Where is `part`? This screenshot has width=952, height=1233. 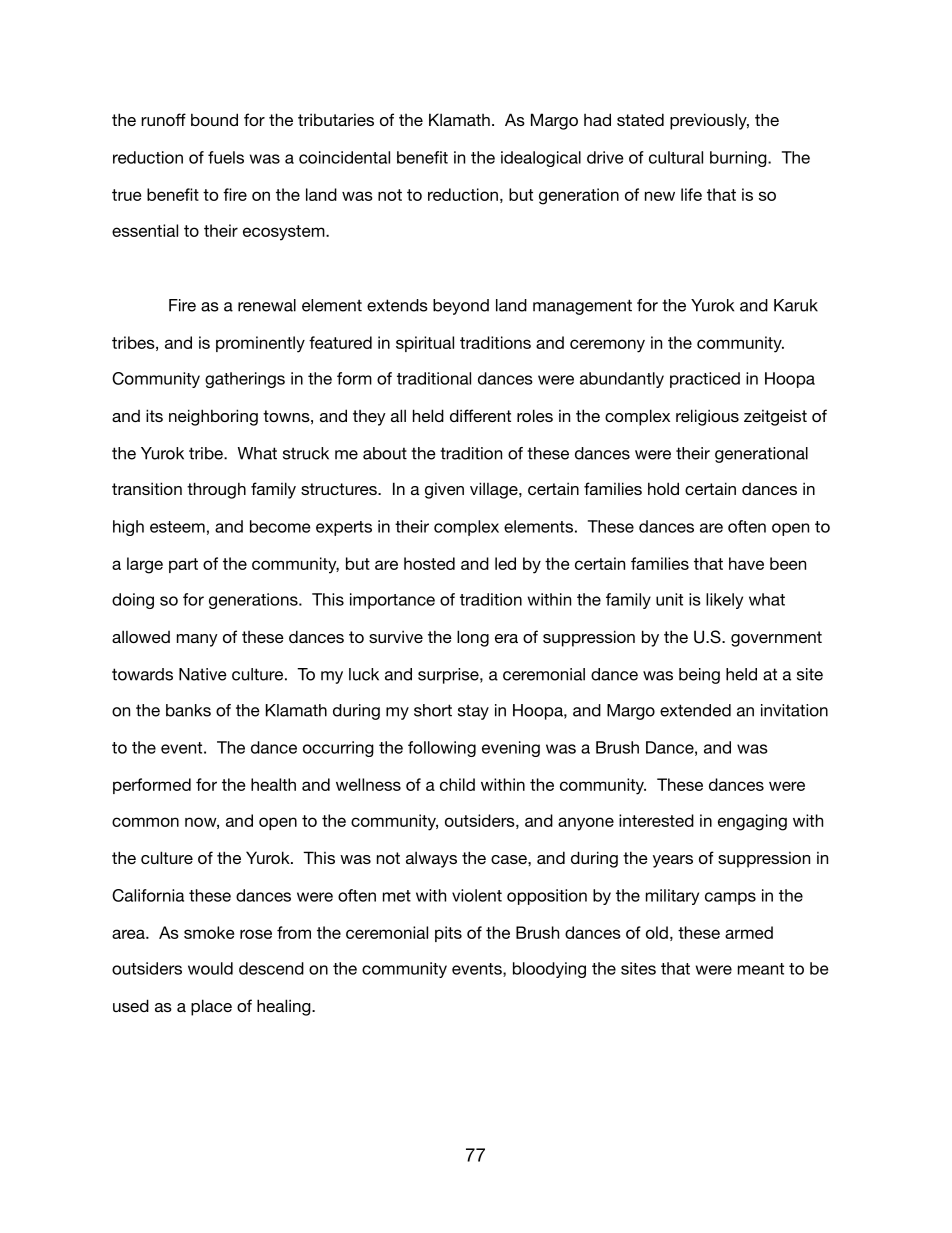
part is located at coordinates (183, 565).
